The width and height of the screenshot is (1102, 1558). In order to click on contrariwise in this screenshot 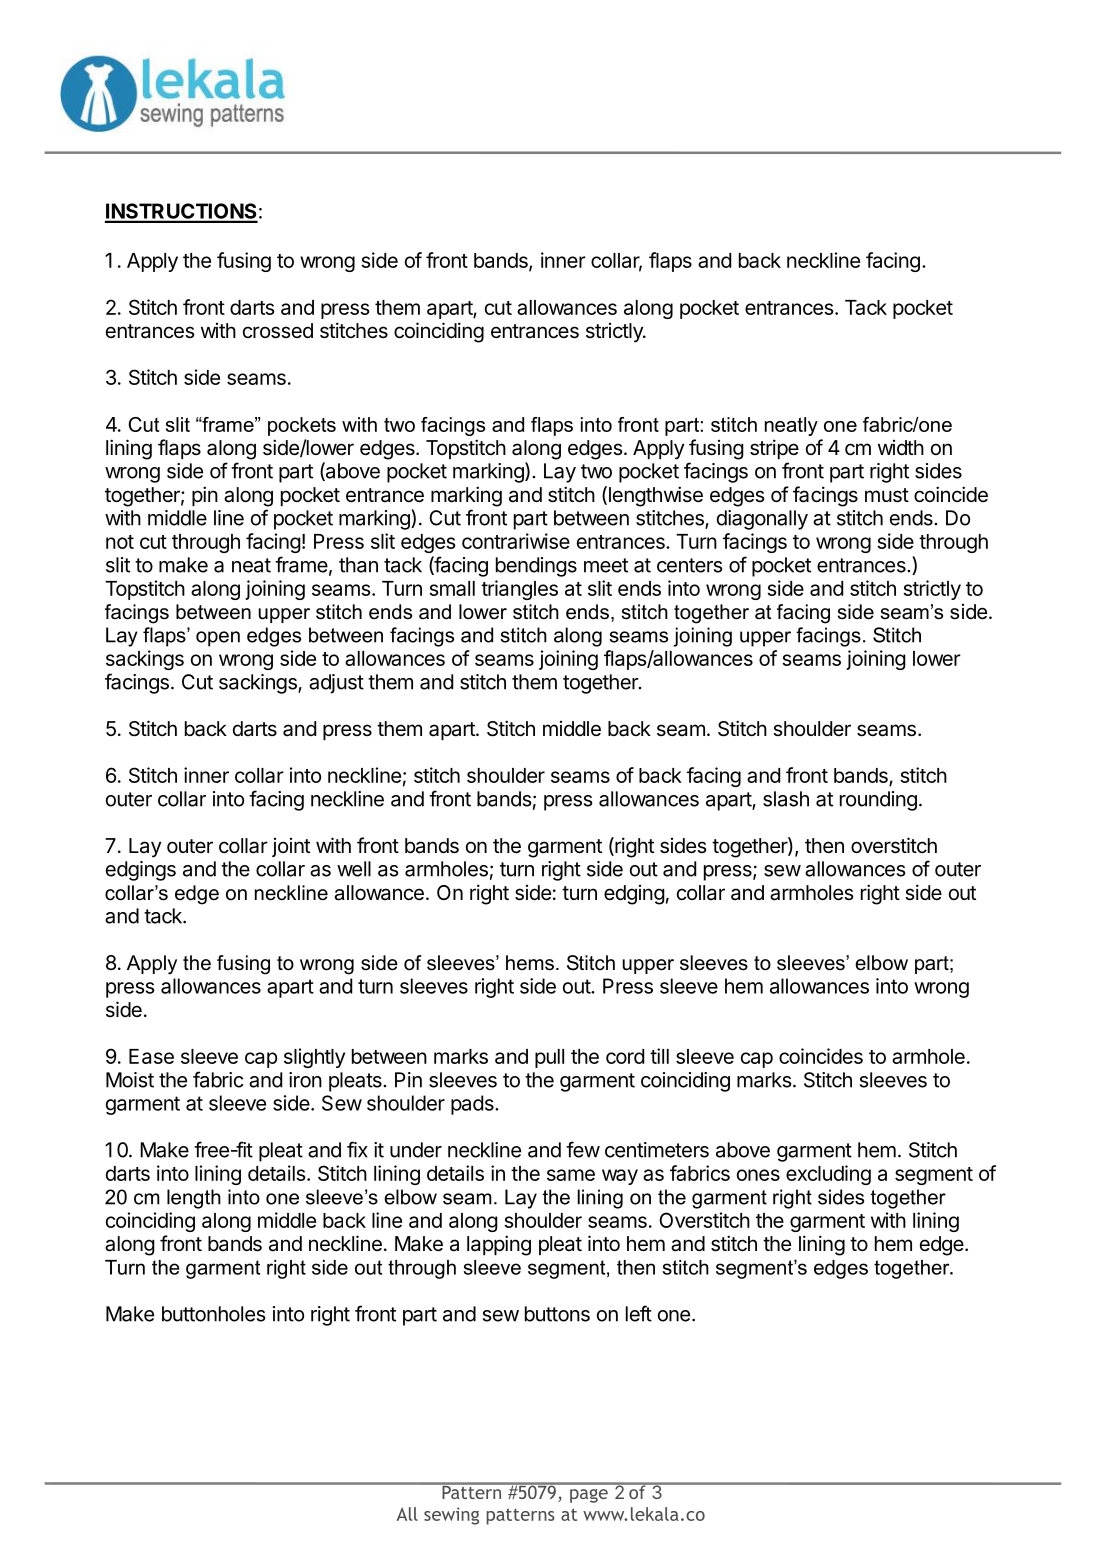, I will do `click(516, 541)`.
